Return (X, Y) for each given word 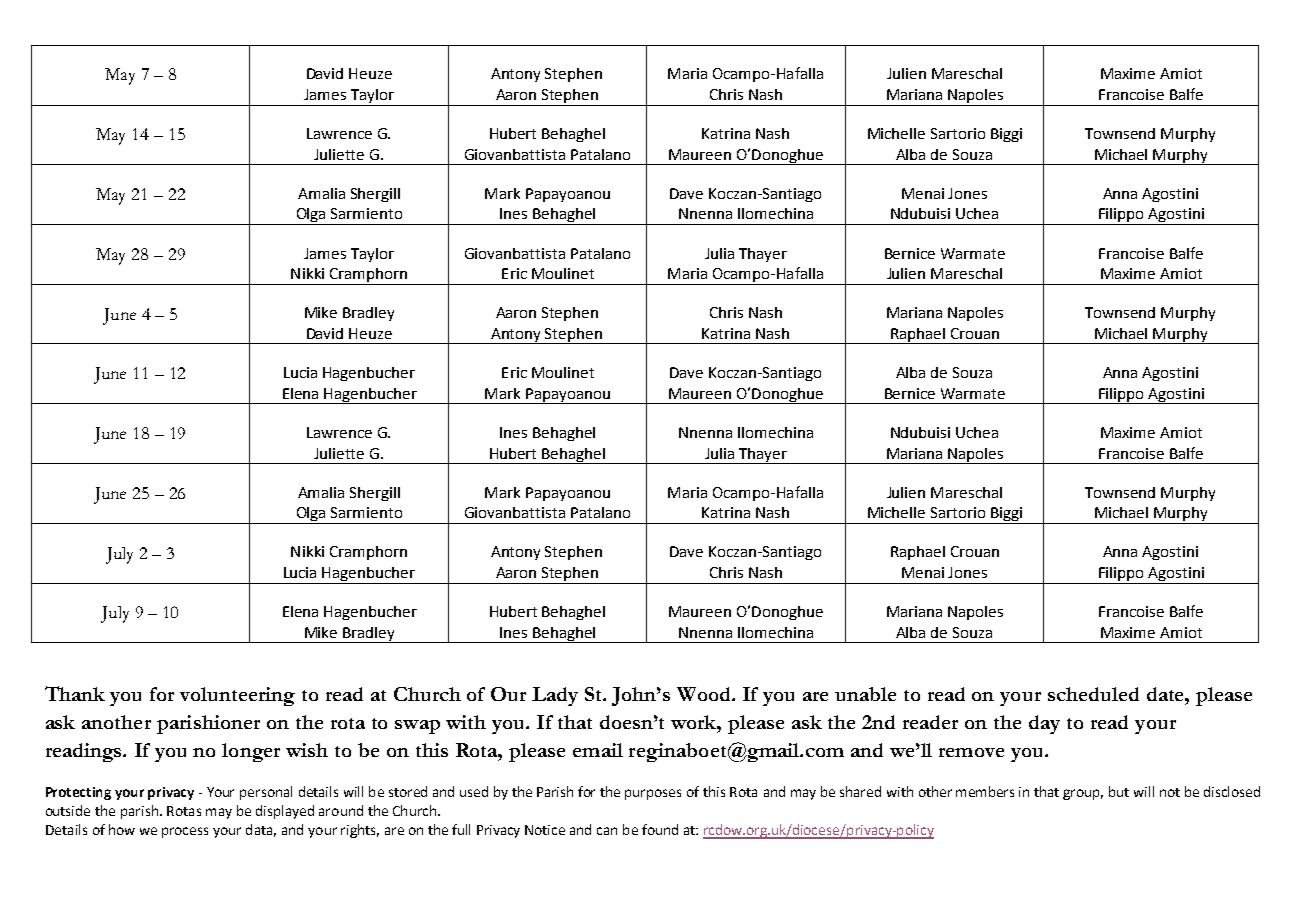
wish (307, 750)
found (660, 829)
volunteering (237, 696)
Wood (705, 694)
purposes (653, 794)
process (185, 832)
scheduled (1093, 694)
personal (266, 793)
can (607, 831)
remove (971, 752)
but (1119, 791)
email (598, 750)
